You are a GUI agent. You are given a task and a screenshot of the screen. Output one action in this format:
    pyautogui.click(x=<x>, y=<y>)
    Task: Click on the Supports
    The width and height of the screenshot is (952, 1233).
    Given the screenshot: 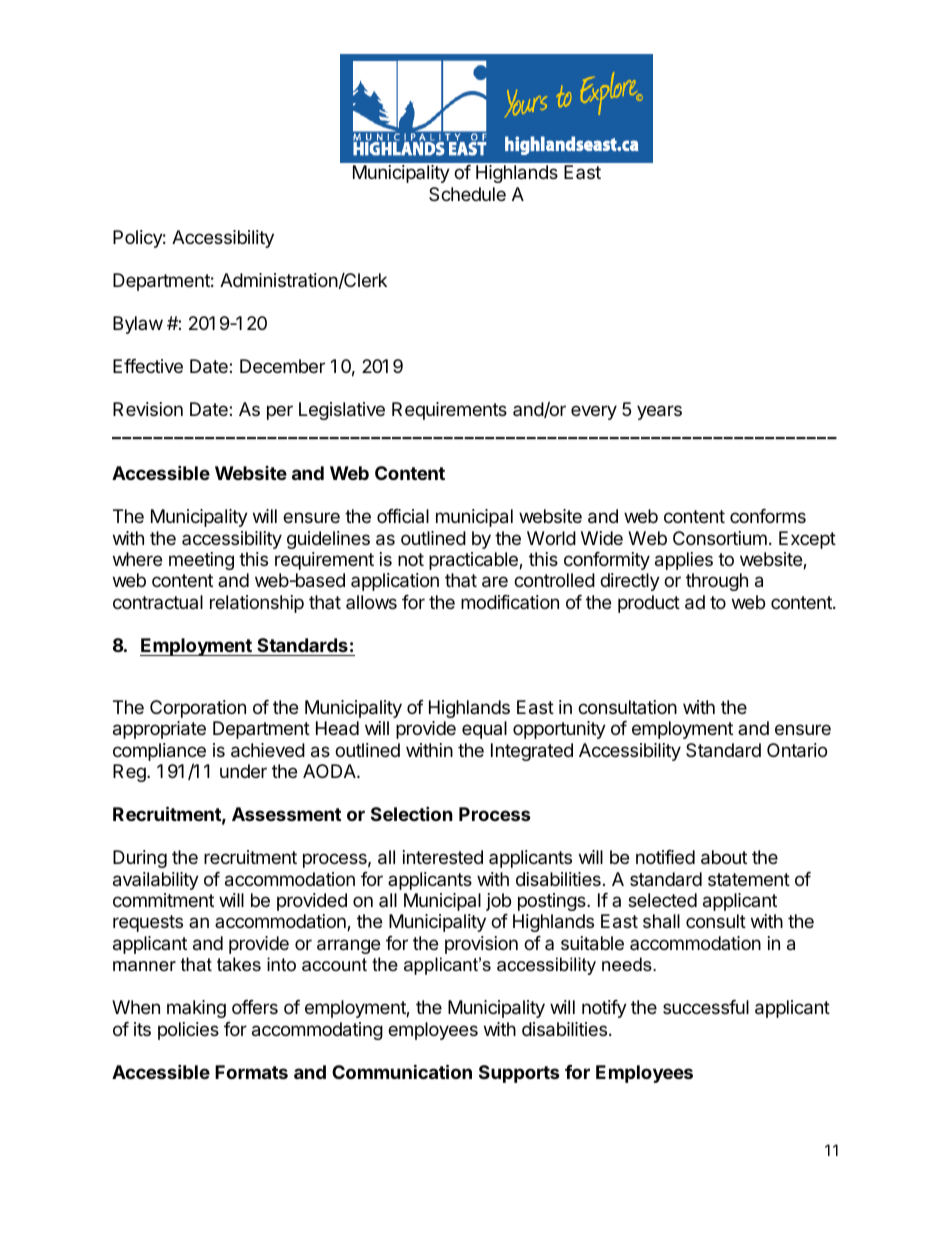 What is the action you would take?
    pyautogui.click(x=519, y=1074)
